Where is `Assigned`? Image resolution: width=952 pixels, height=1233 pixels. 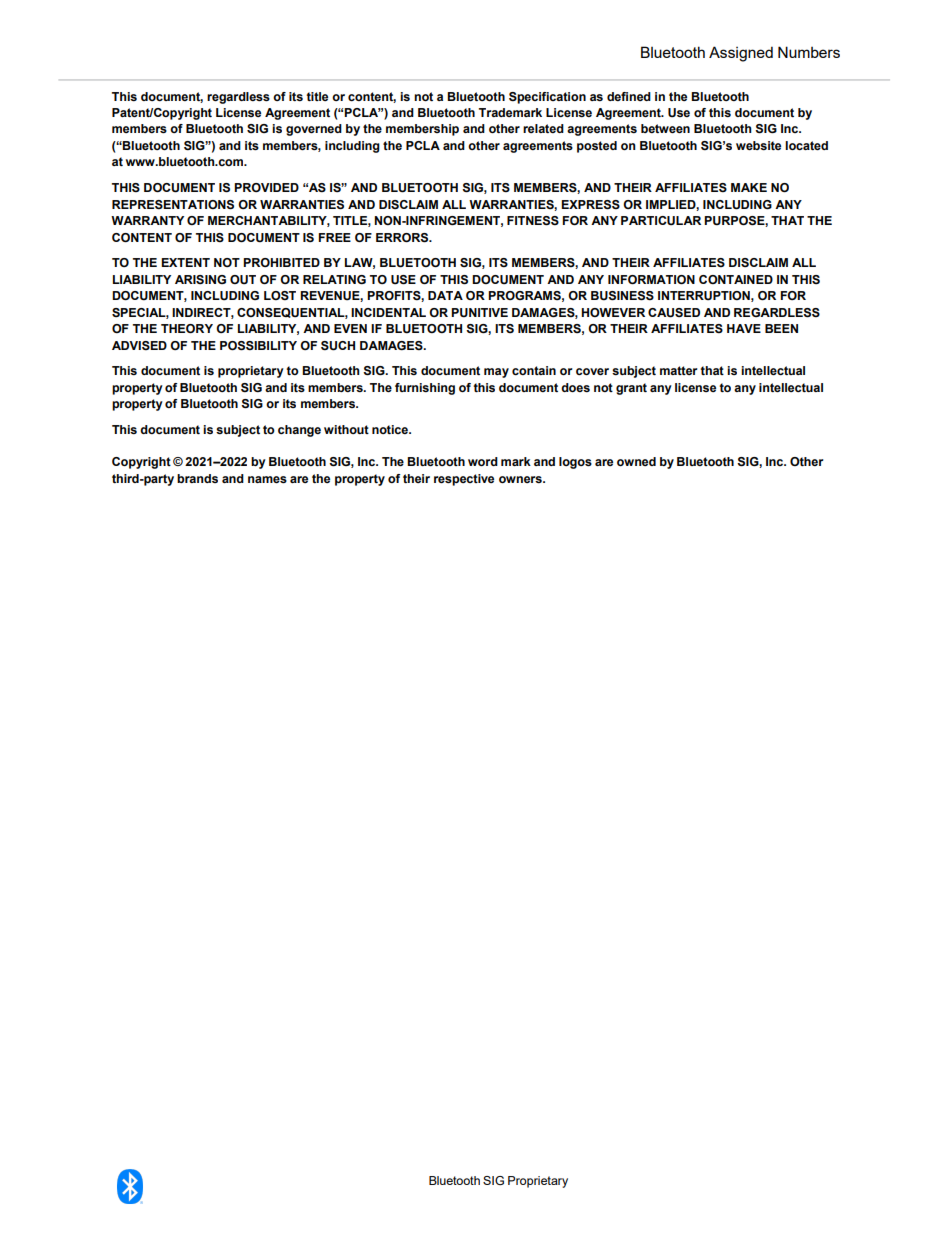
Assigned is located at coordinates (741, 54).
